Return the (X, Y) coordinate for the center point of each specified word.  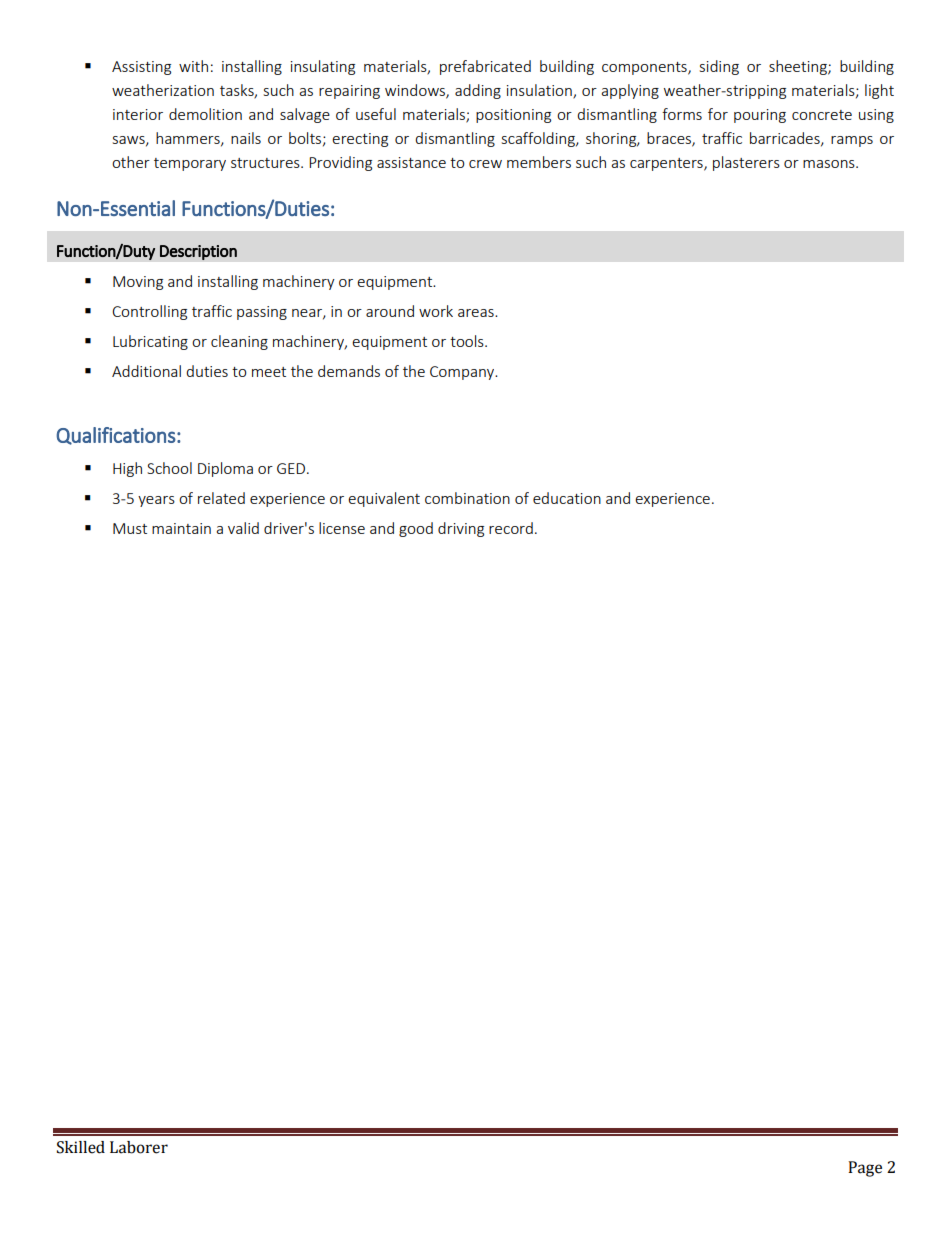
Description (198, 252)
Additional (146, 371)
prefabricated (485, 67)
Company (463, 373)
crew (485, 164)
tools (468, 341)
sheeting (799, 67)
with (193, 66)
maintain (181, 528)
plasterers (746, 163)
